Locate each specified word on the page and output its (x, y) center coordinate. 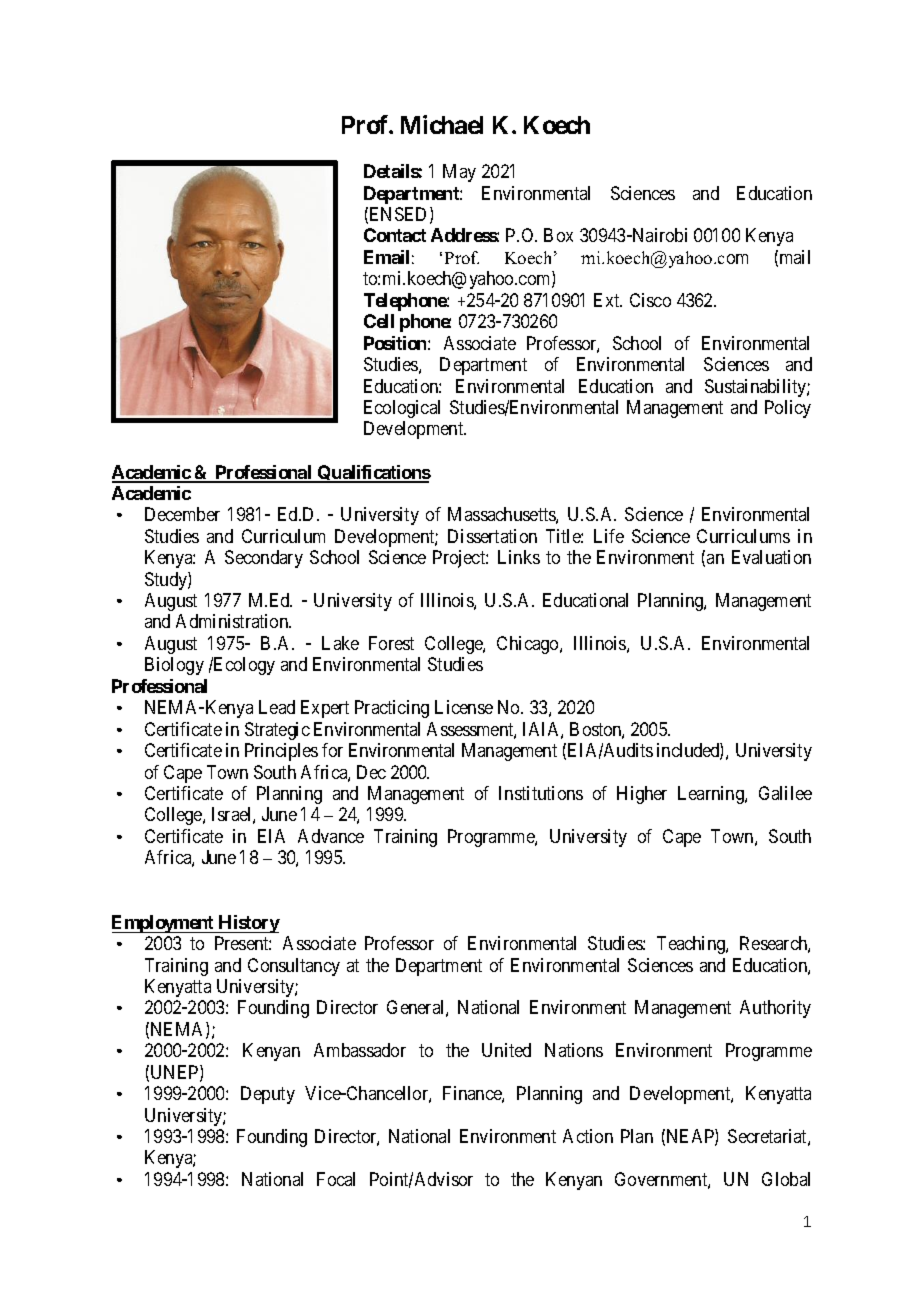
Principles (281, 752)
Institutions (541, 793)
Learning (712, 795)
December (182, 514)
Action (588, 1136)
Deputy (268, 1095)
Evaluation (771, 557)
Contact (395, 235)
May (459, 173)
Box (558, 235)
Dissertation (492, 536)
